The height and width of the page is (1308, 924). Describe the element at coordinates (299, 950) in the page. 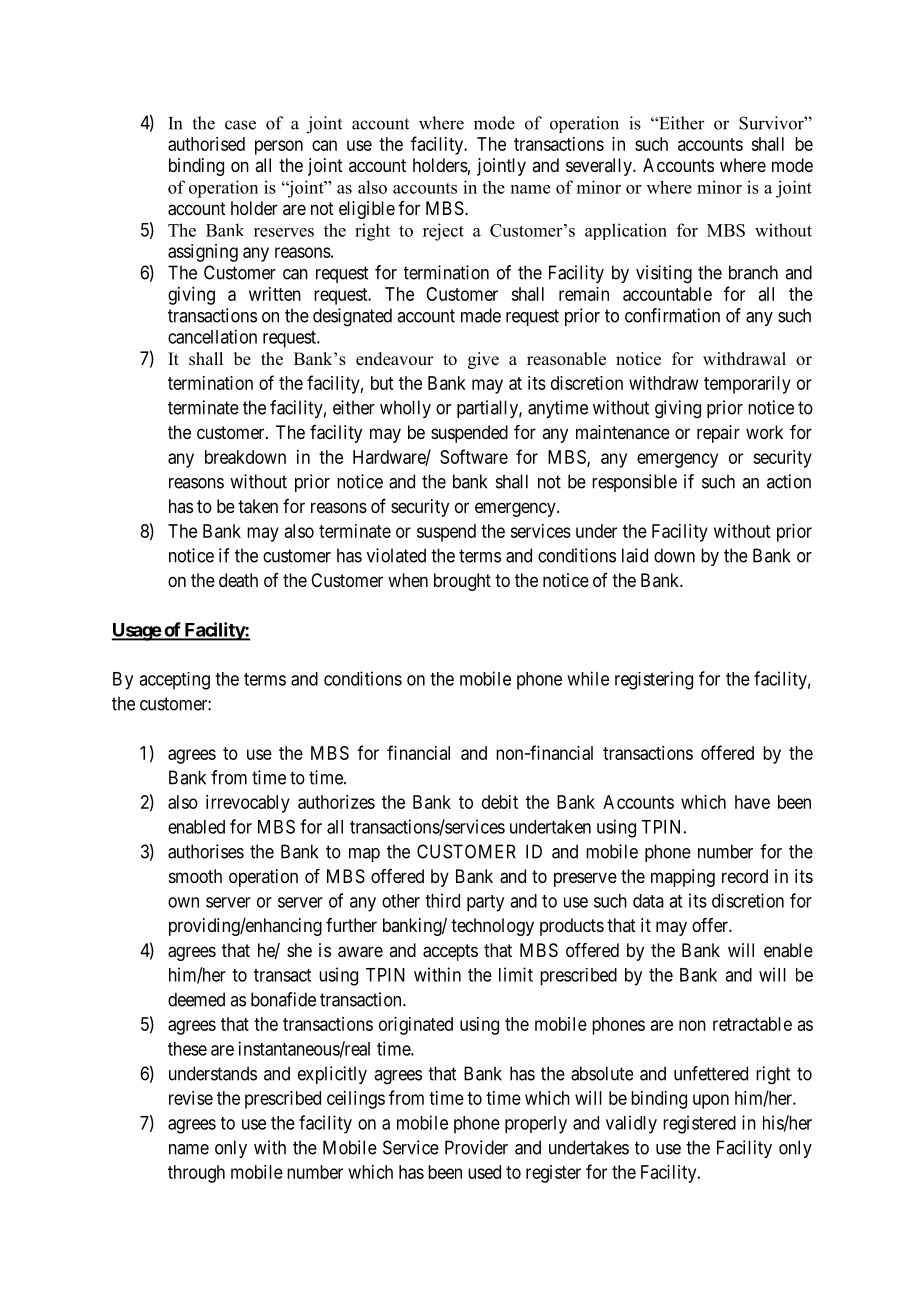

I see `she` at that location.
